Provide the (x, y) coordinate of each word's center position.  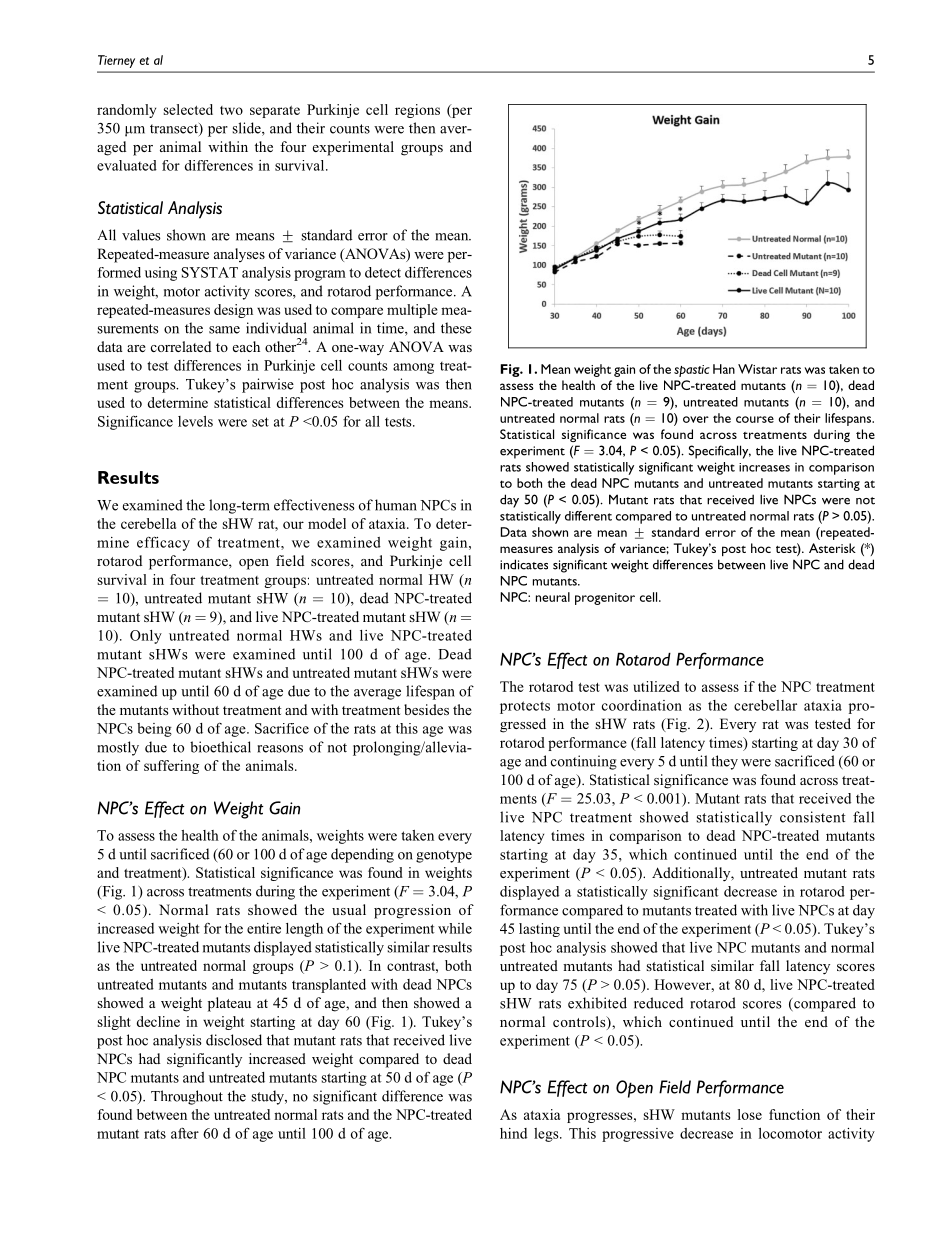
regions (417, 111)
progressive (638, 1135)
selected (188, 109)
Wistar (757, 369)
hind (513, 1133)
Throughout (187, 1097)
